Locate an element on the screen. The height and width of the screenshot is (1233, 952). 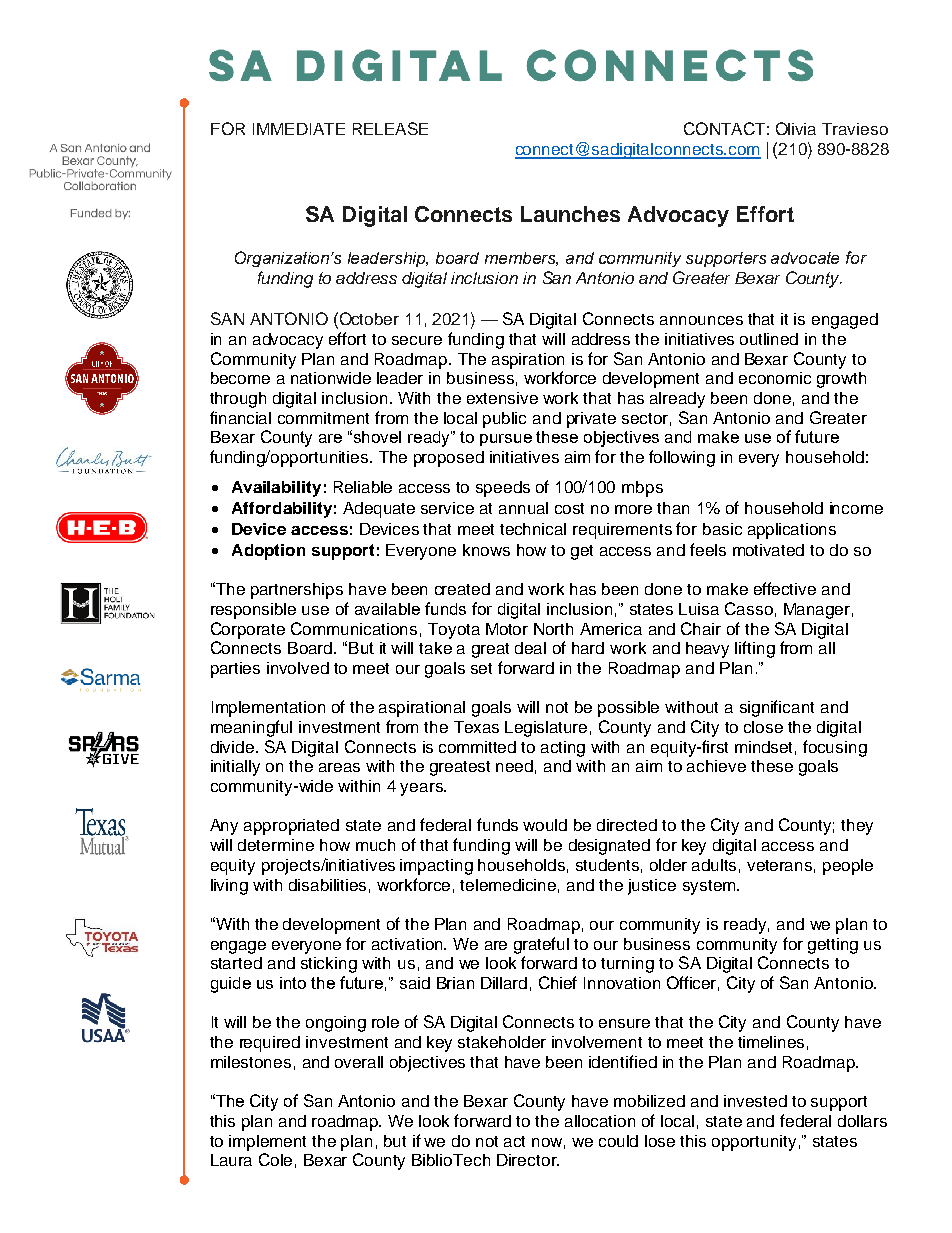
IMMEDIATE is located at coordinates (299, 129).
